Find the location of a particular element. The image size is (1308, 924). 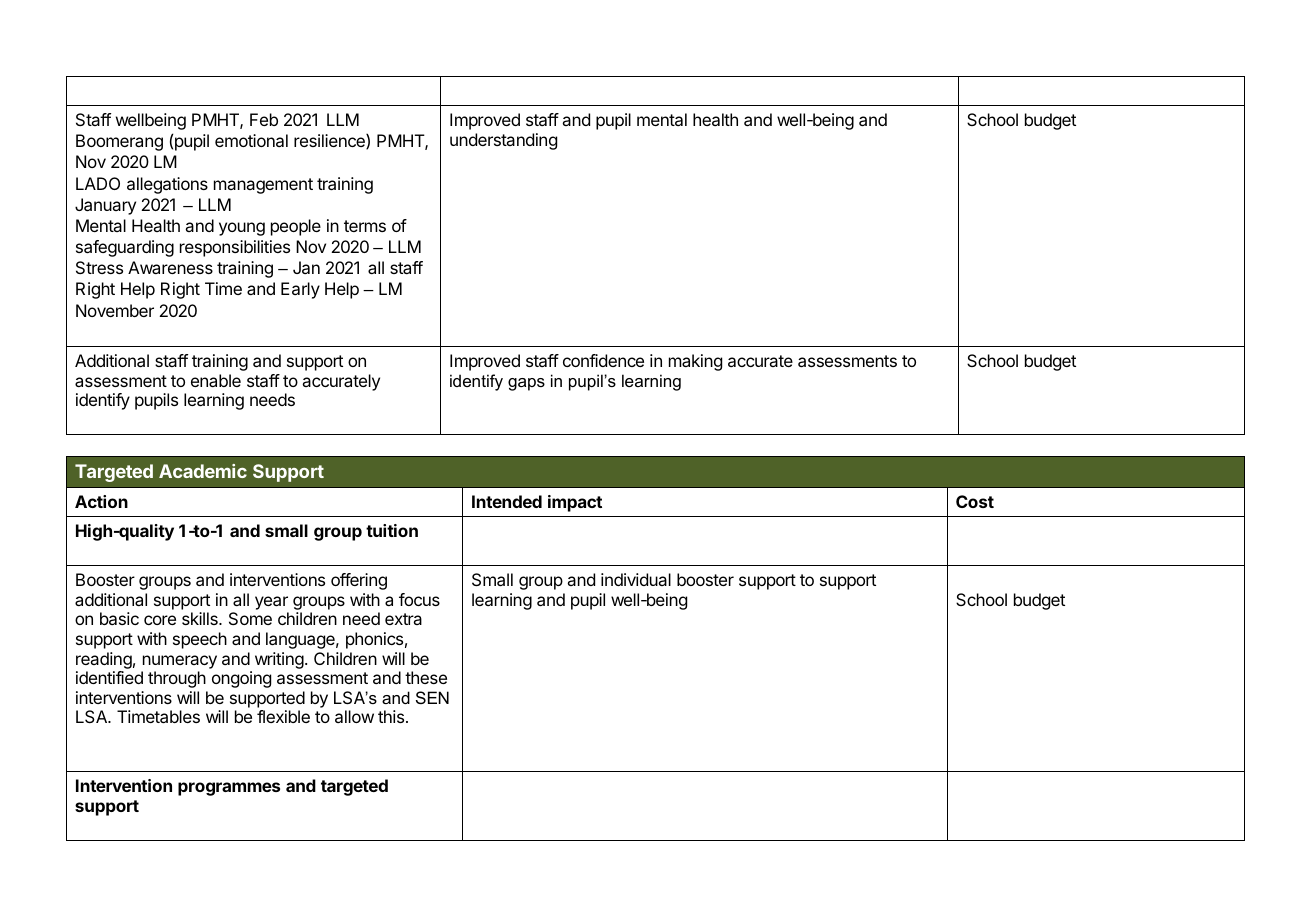

emotional is located at coordinates (251, 140).
